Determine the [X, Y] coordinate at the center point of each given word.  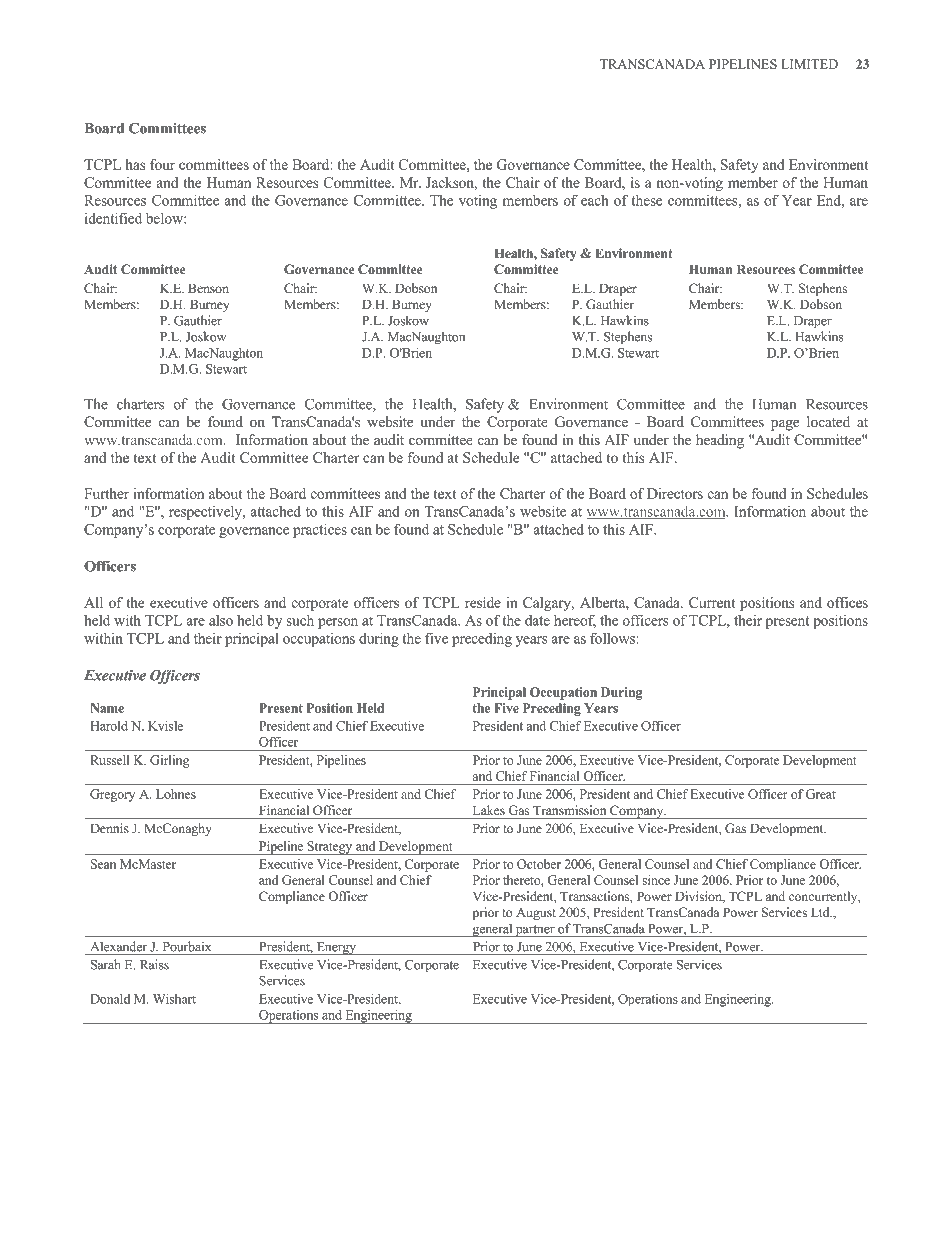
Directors [675, 493]
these [646, 200]
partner [535, 931]
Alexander [118, 946]
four [162, 164]
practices [320, 530]
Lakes [489, 810]
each [595, 200]
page [785, 425]
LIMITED [809, 64]
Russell [110, 760]
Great [821, 794]
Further [106, 493]
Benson [208, 288]
